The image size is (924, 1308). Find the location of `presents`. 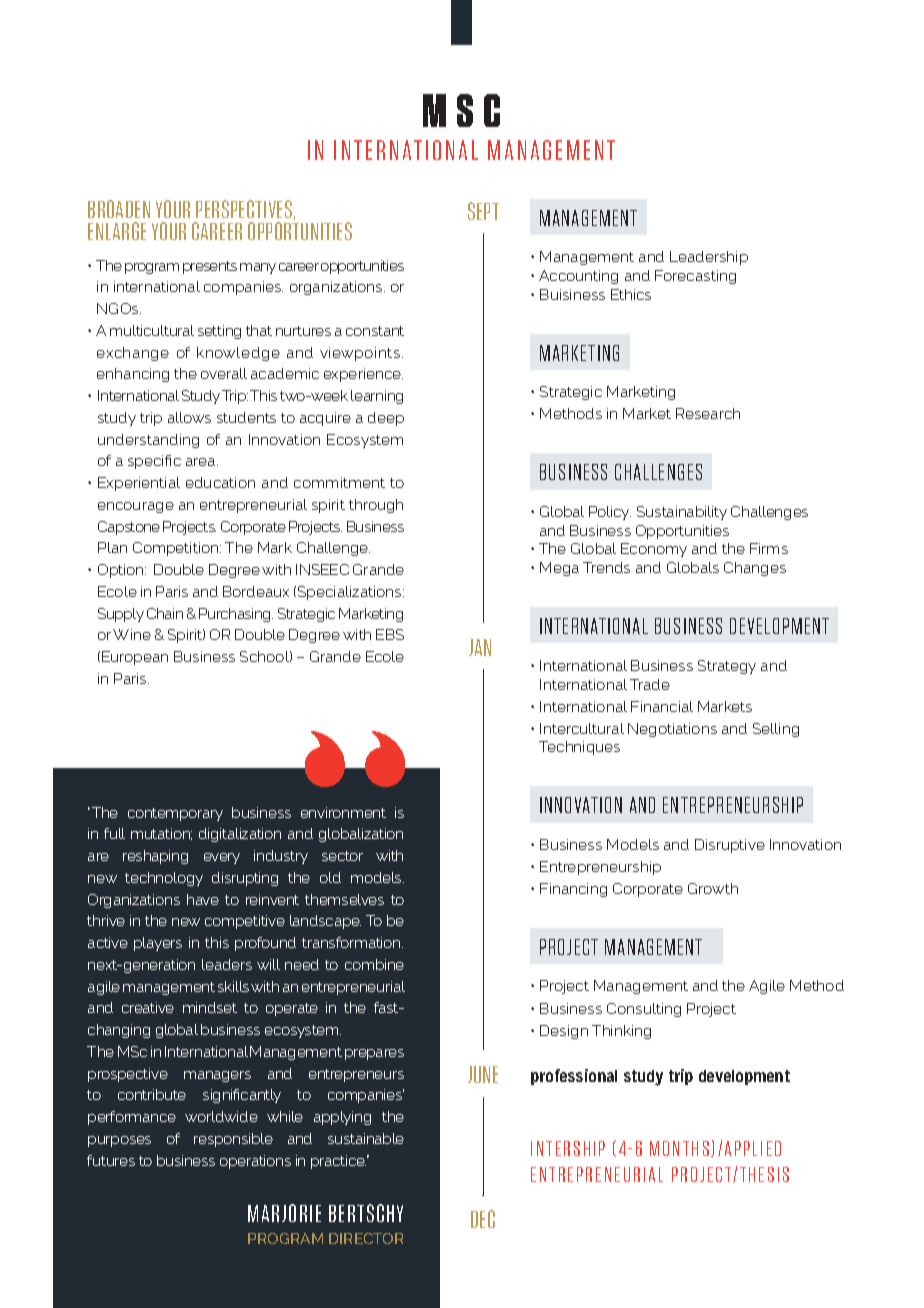

presents is located at coordinates (210, 267).
